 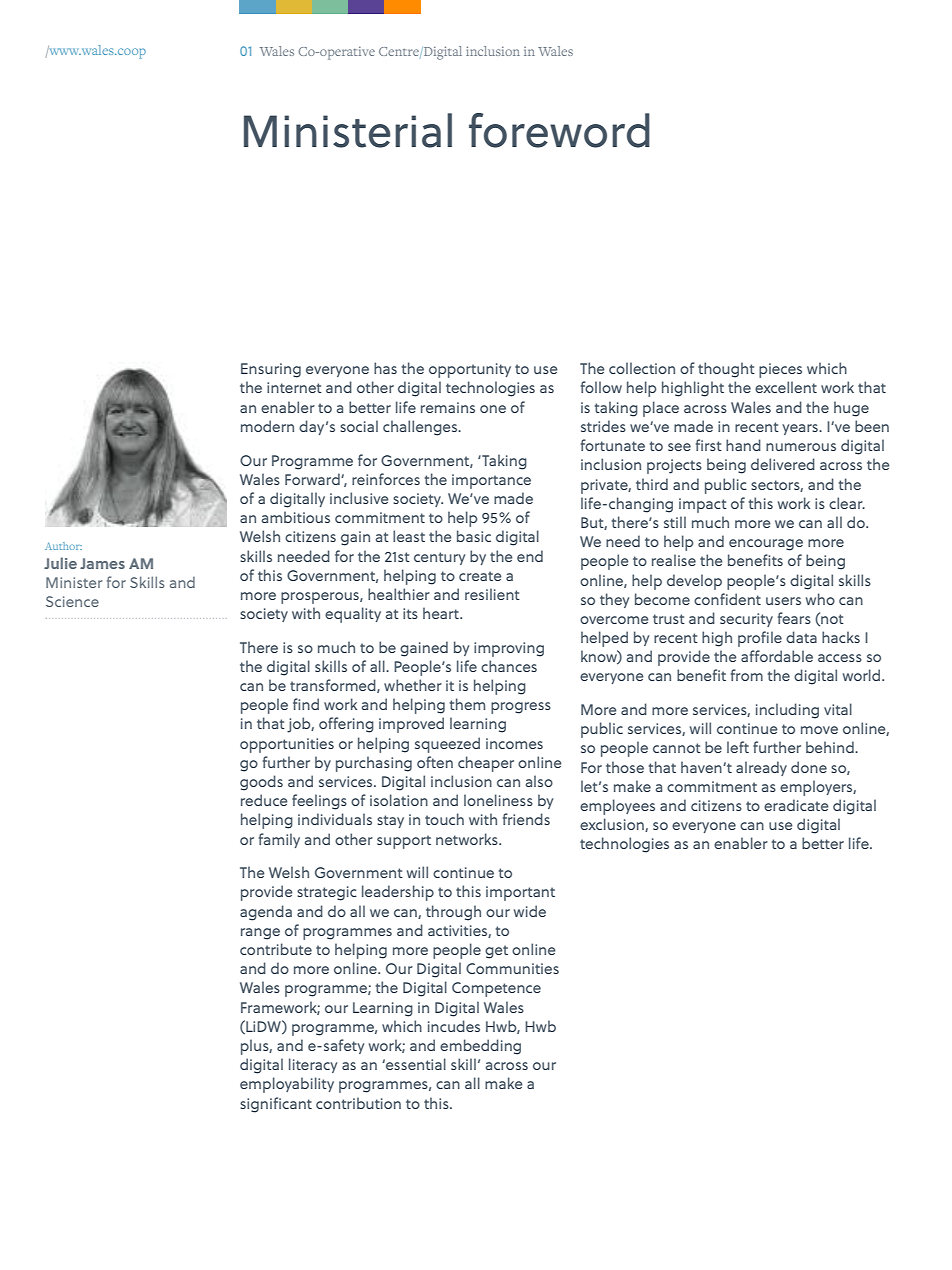 I want to click on employability, so click(x=287, y=1085).
